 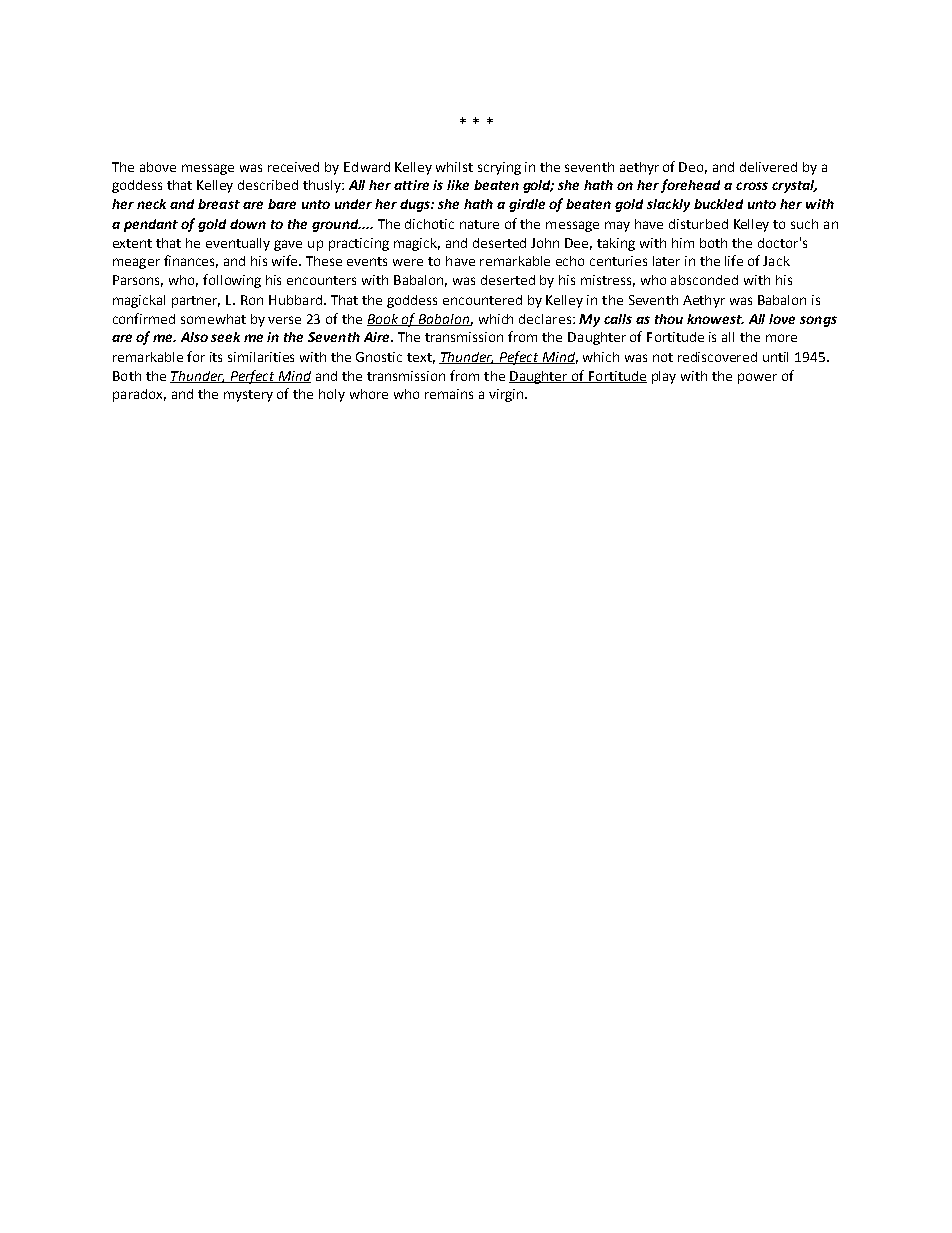 What do you see at coordinates (248, 396) in the document?
I see `mystery` at bounding box center [248, 396].
